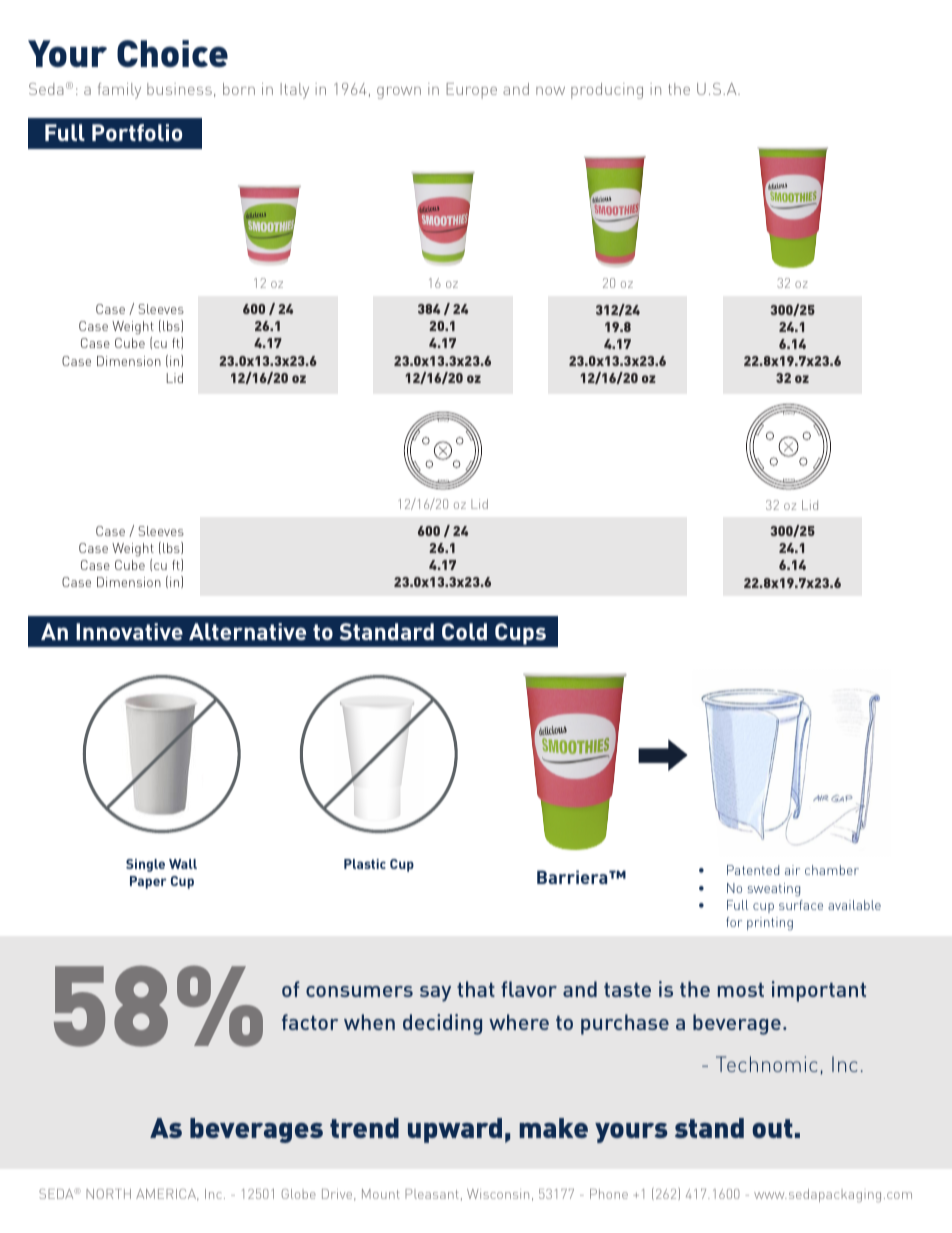 The width and height of the screenshot is (952, 1233). What do you see at coordinates (179, 89) in the screenshot?
I see `business` at bounding box center [179, 89].
